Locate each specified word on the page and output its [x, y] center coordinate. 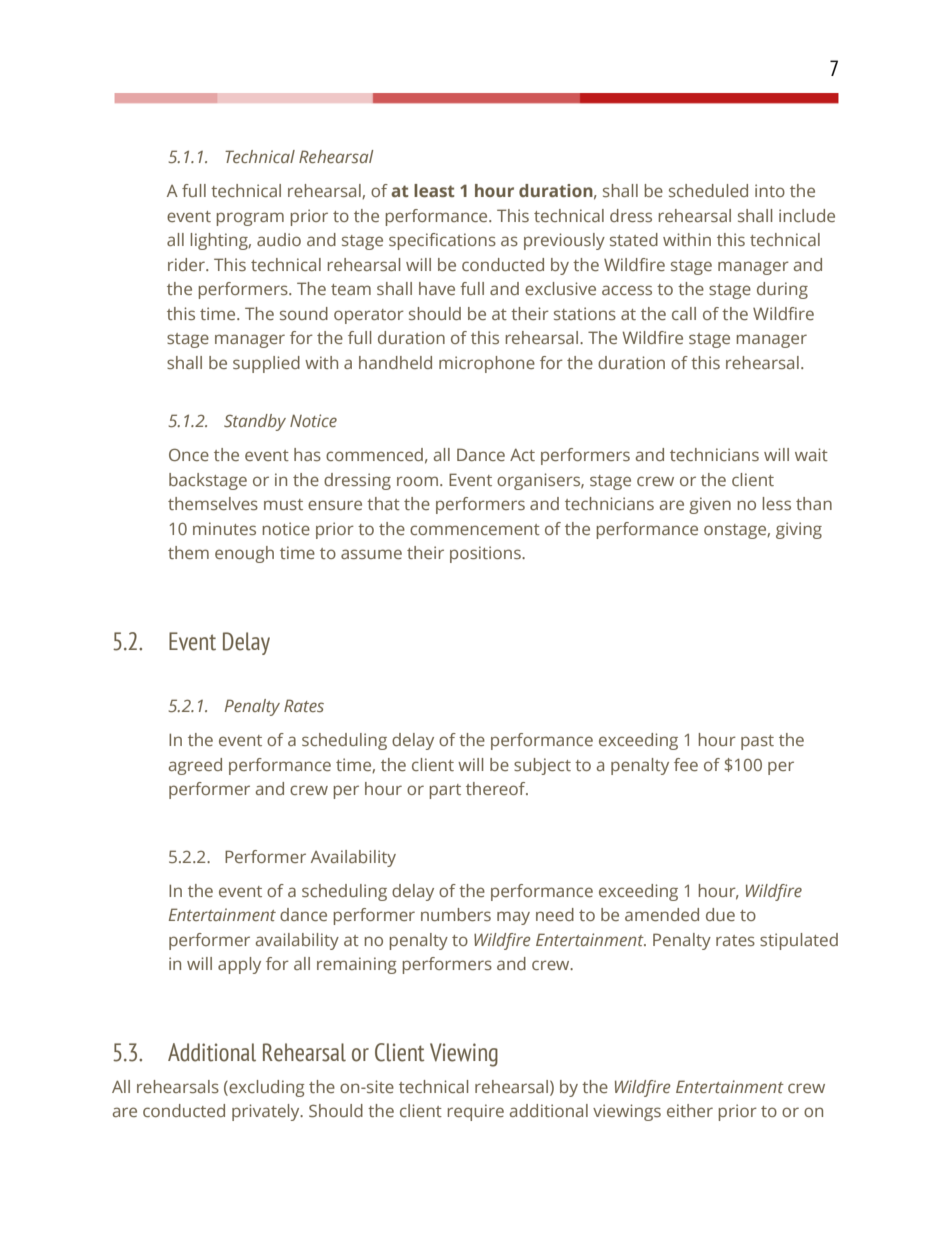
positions [486, 554]
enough [244, 554]
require [476, 1112]
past [757, 742]
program [250, 219]
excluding [265, 1088]
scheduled [708, 190]
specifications [442, 241]
